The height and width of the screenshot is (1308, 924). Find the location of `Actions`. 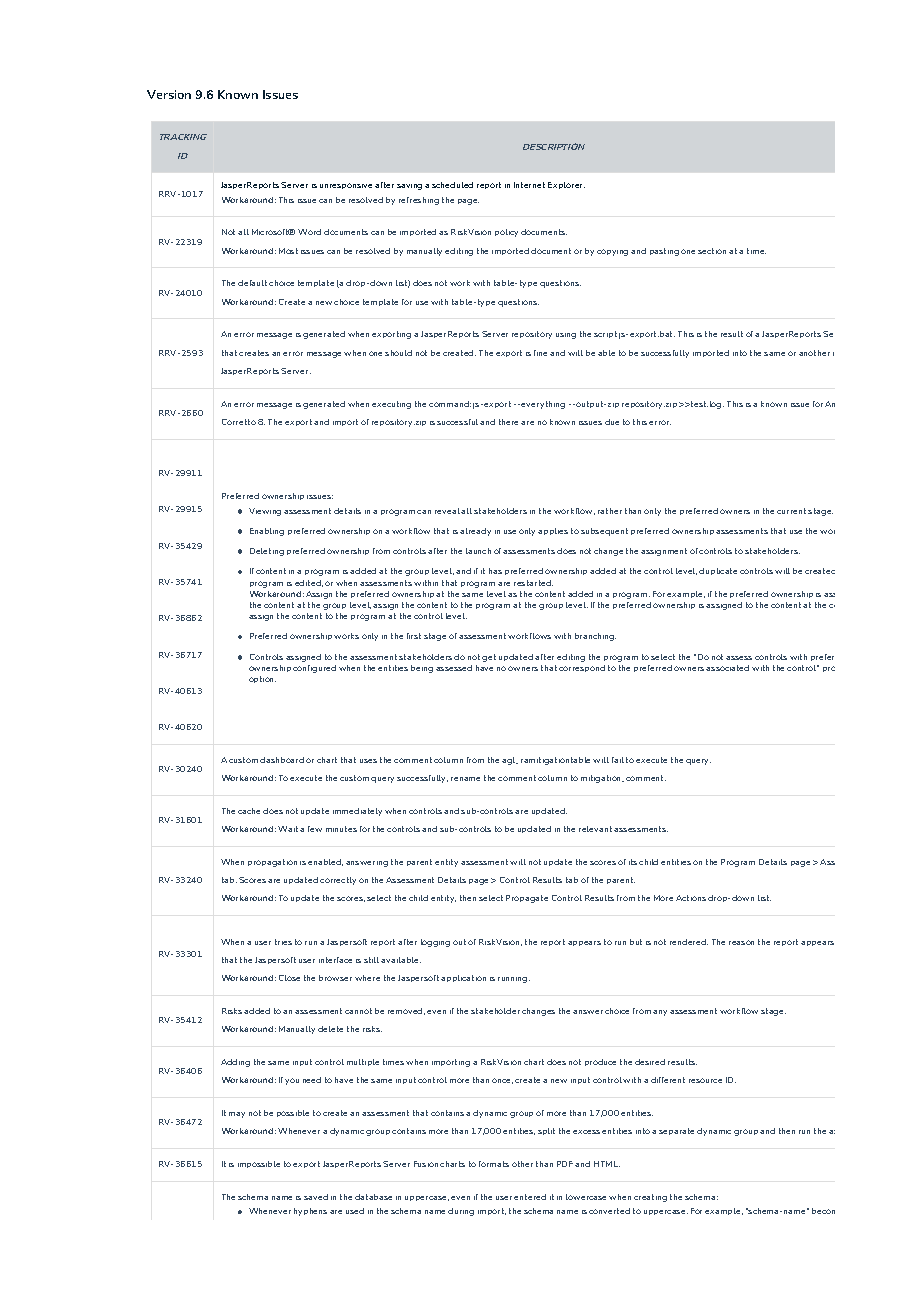

Actions is located at coordinates (691, 898).
